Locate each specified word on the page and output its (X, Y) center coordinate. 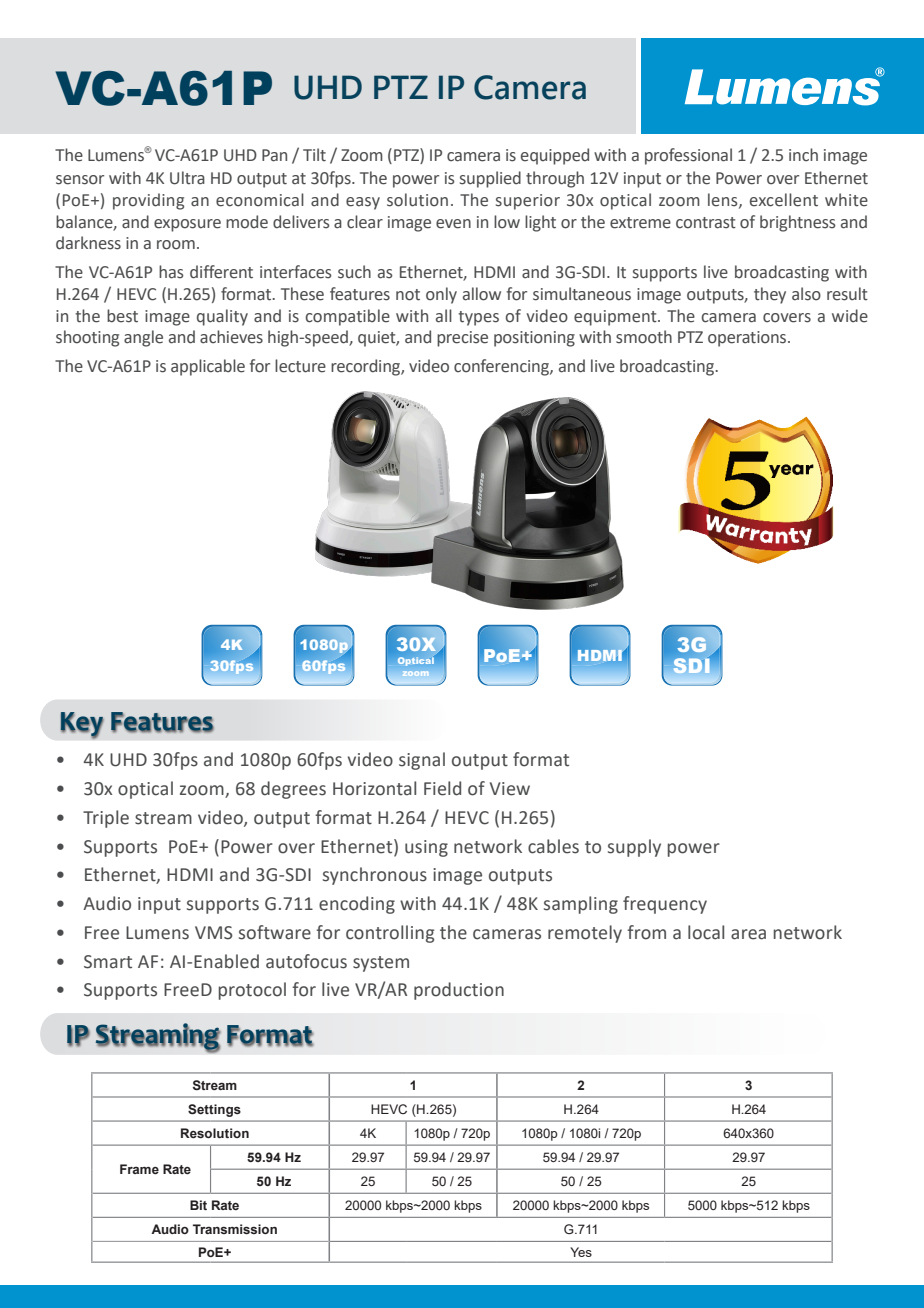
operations (748, 339)
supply (634, 848)
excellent (784, 200)
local (706, 932)
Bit (198, 1205)
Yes (581, 1252)
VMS (214, 933)
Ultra (187, 178)
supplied (490, 179)
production (459, 991)
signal (422, 761)
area (748, 934)
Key (82, 725)
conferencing (502, 367)
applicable (208, 367)
